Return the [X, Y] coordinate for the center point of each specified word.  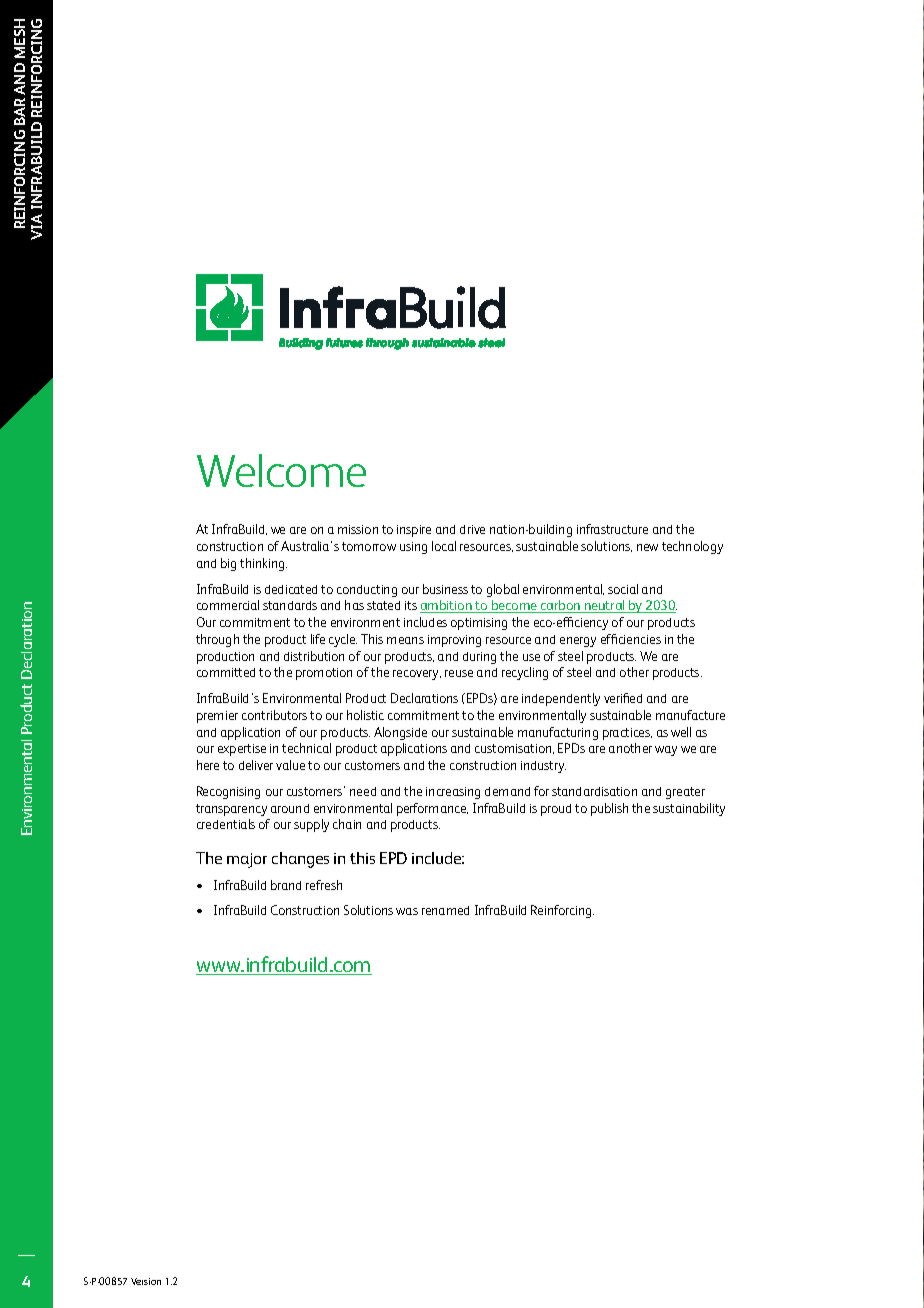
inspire [414, 531]
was [407, 911]
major [247, 860]
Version [146, 1281]
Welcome [281, 470]
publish [609, 809]
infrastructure [612, 529]
